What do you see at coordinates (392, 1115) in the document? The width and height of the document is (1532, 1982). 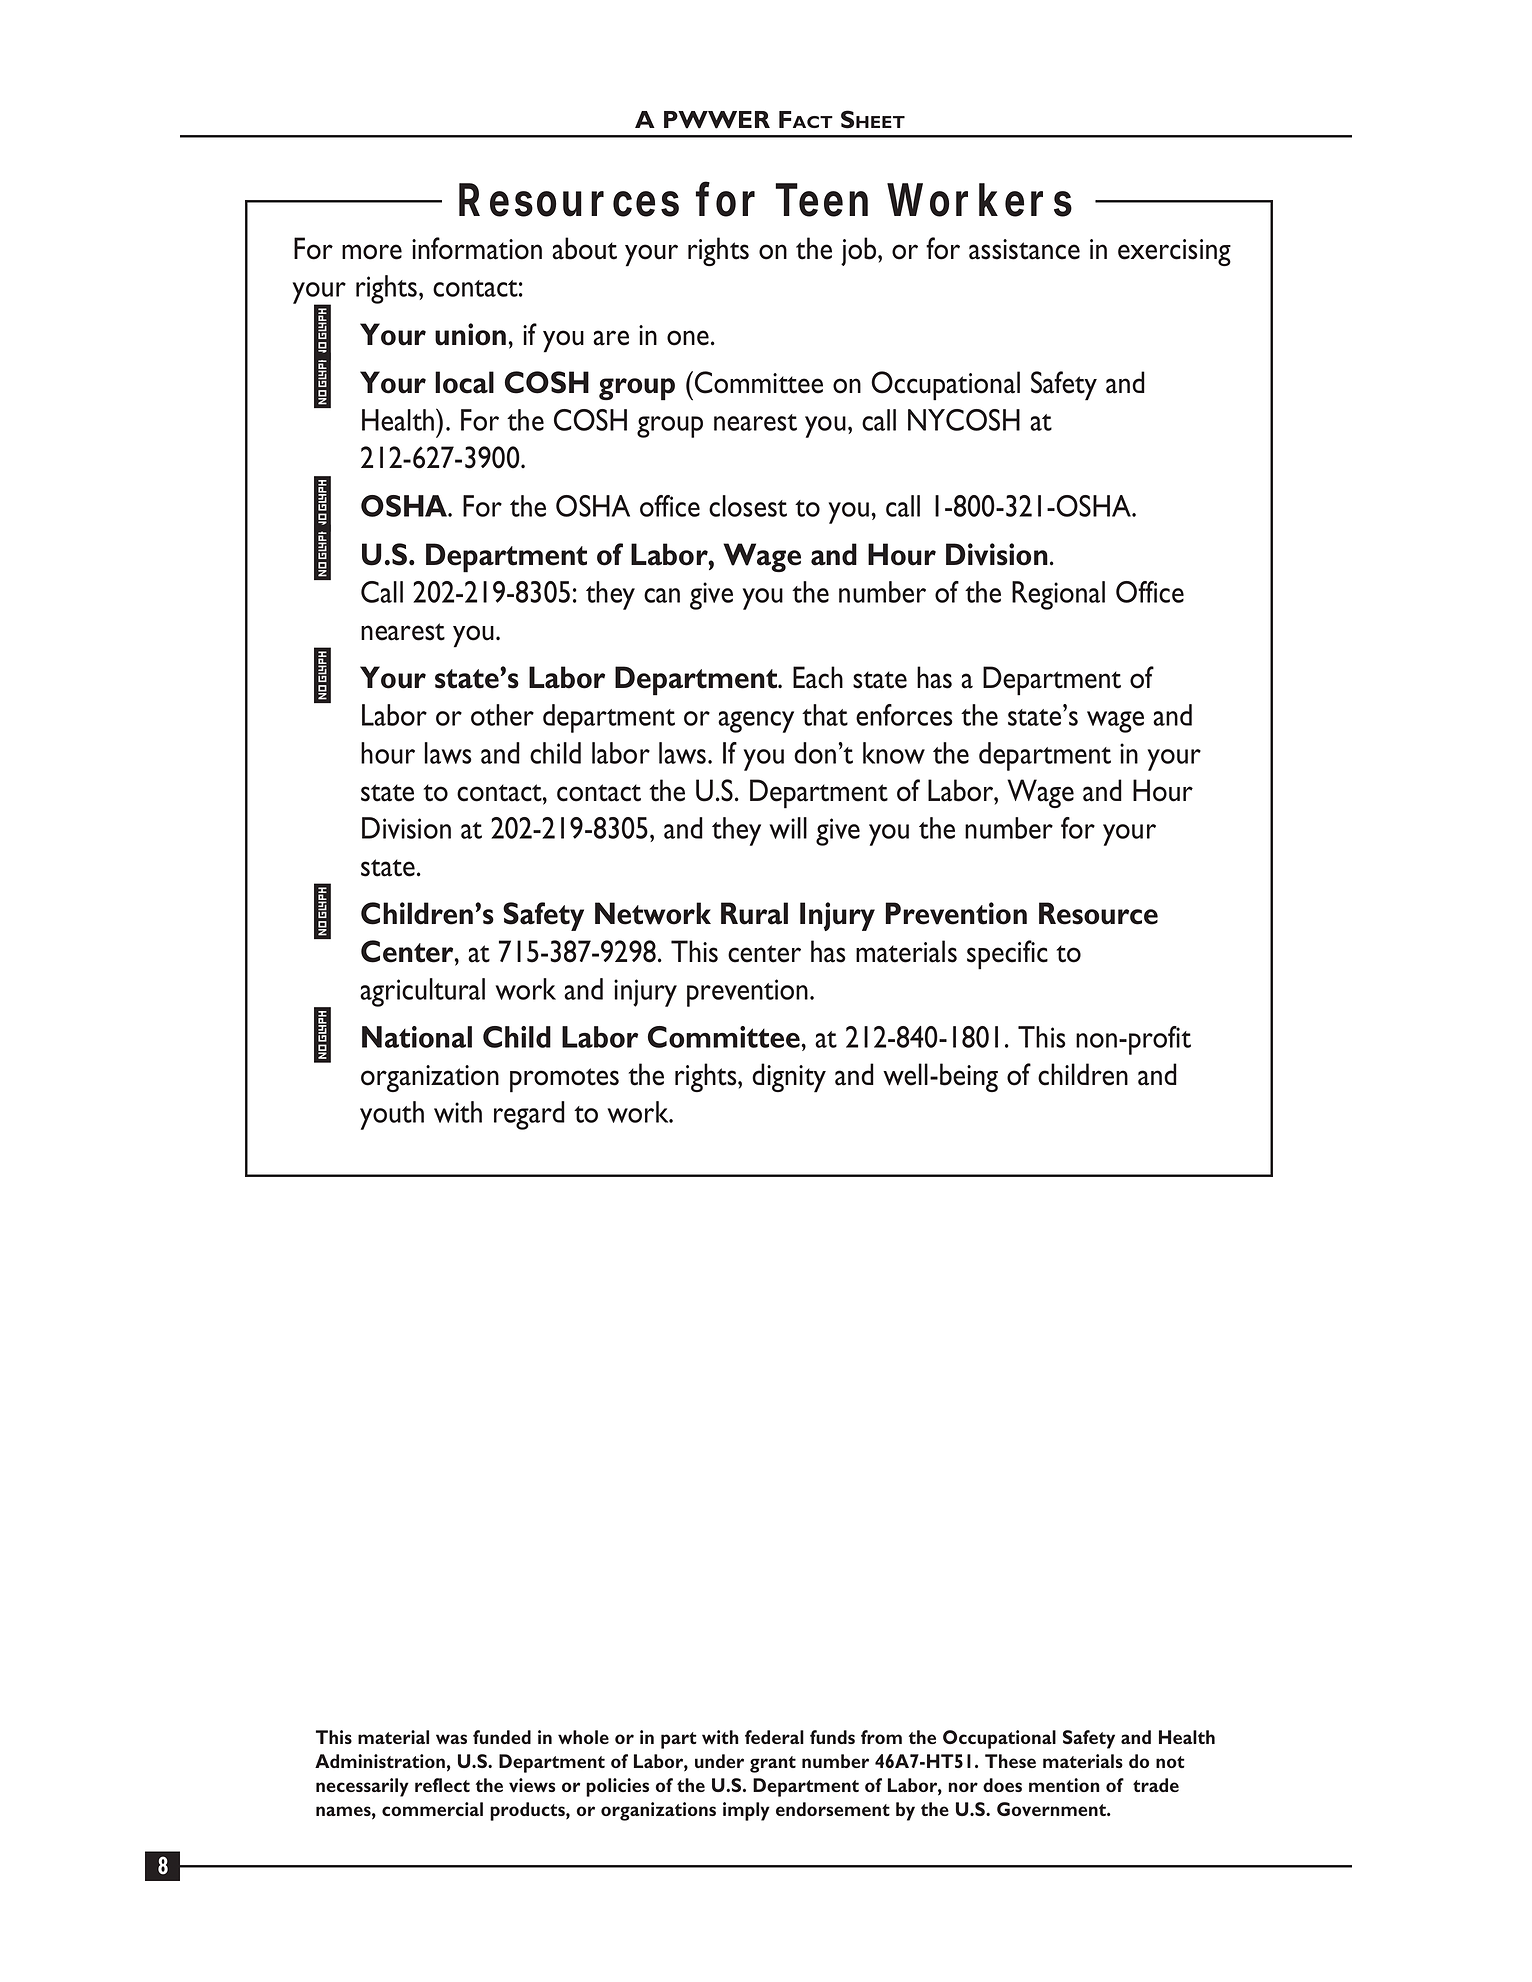 I see `youth` at bounding box center [392, 1115].
